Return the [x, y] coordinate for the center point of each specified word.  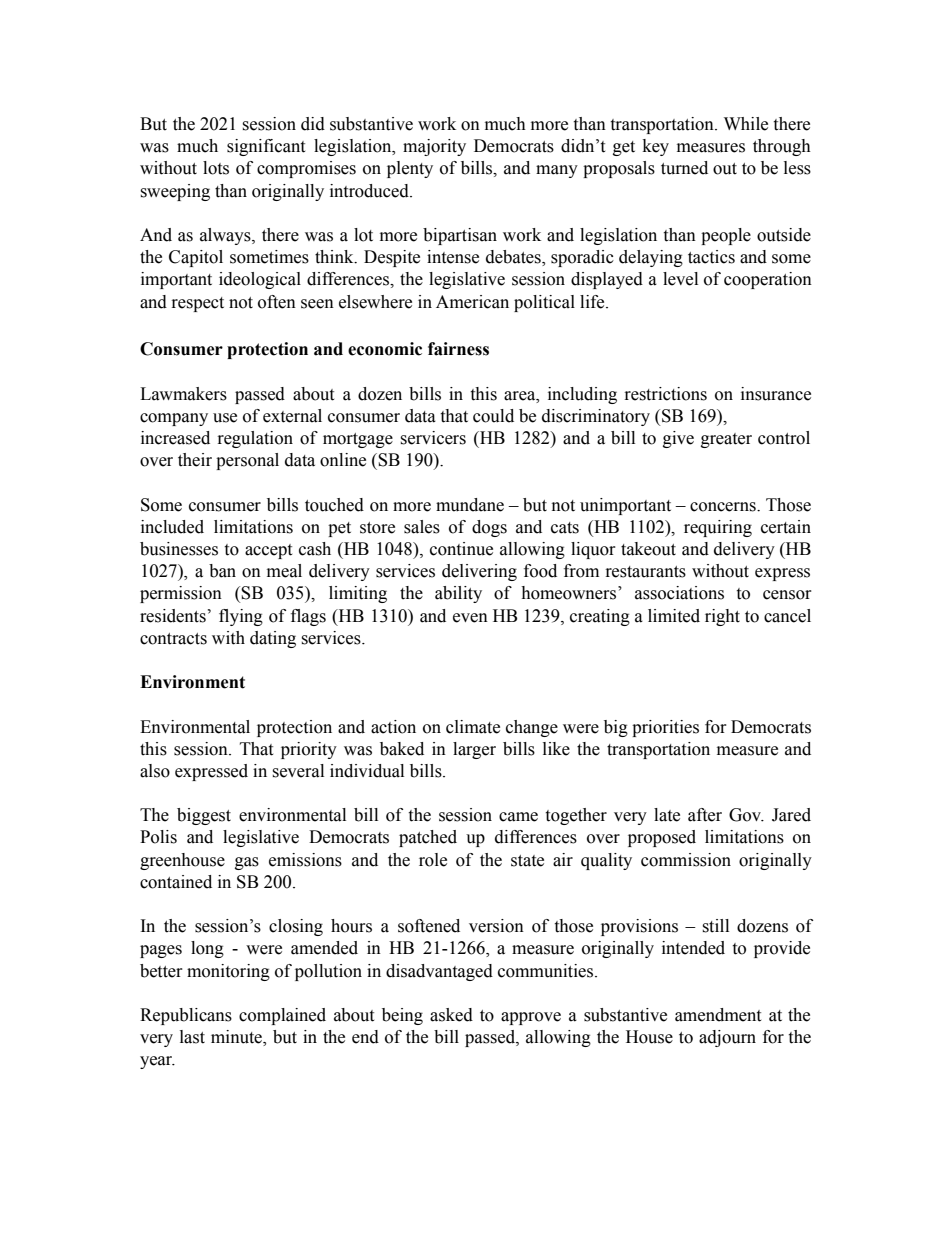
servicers [433, 438]
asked [451, 1015]
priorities [665, 728]
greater [726, 440]
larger [474, 750]
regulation [255, 439]
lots [216, 168]
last [192, 1037]
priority [309, 750]
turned [684, 168]
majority [434, 147]
